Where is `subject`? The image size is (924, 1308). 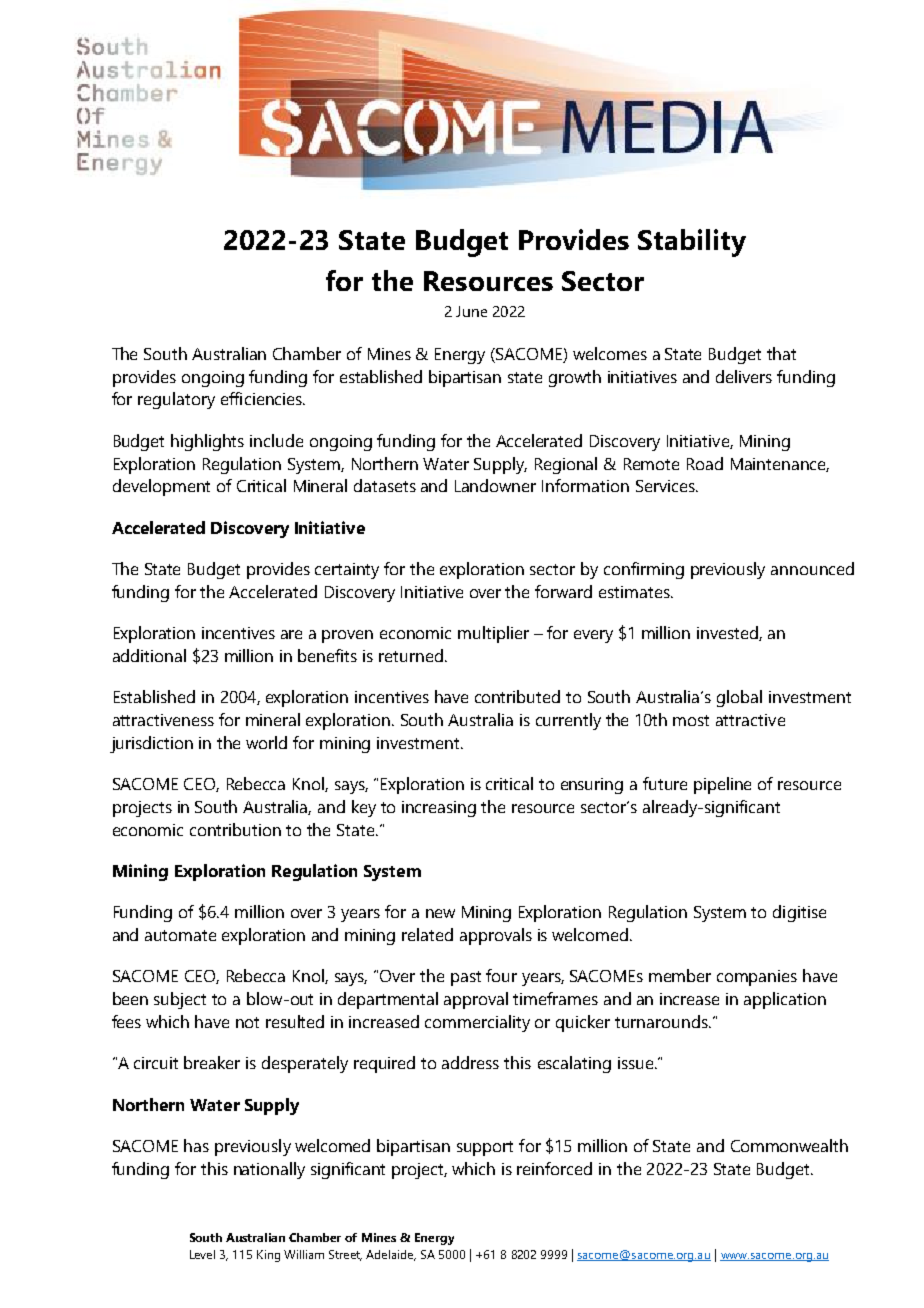
subject is located at coordinates (180, 1000).
